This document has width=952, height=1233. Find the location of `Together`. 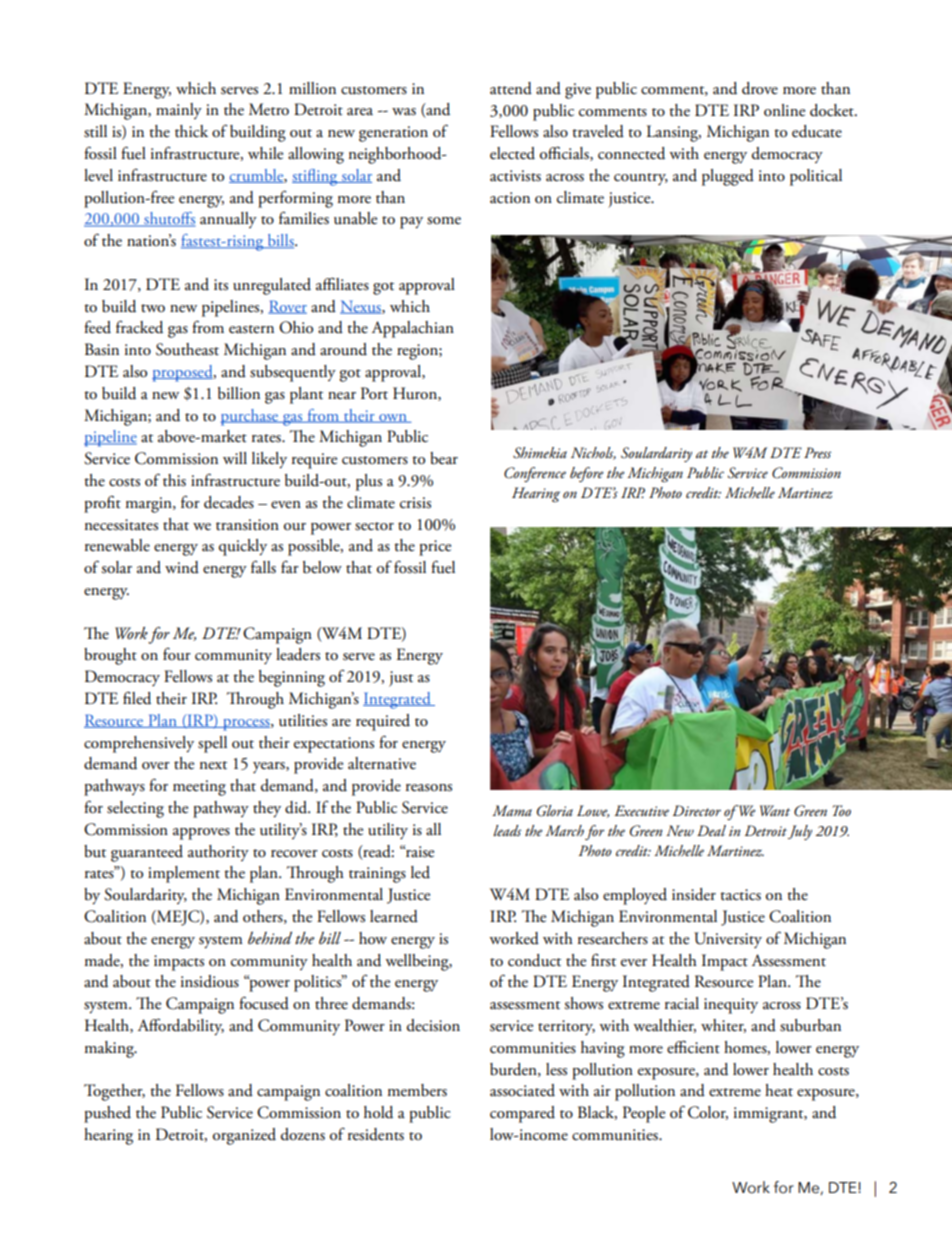

Together is located at coordinates (114, 1092).
